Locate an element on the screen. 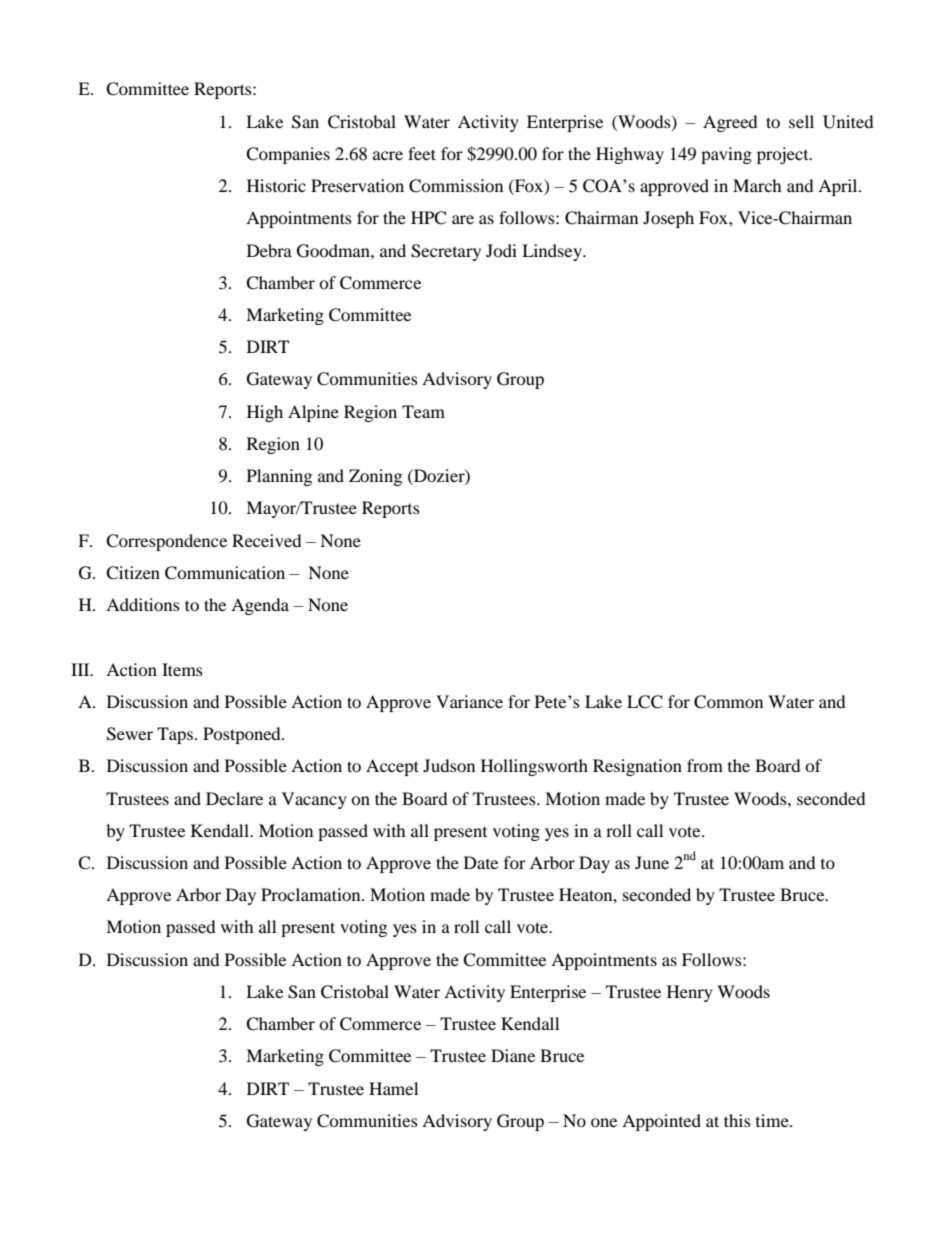 The height and width of the screenshot is (1233, 952). Date is located at coordinates (481, 862).
